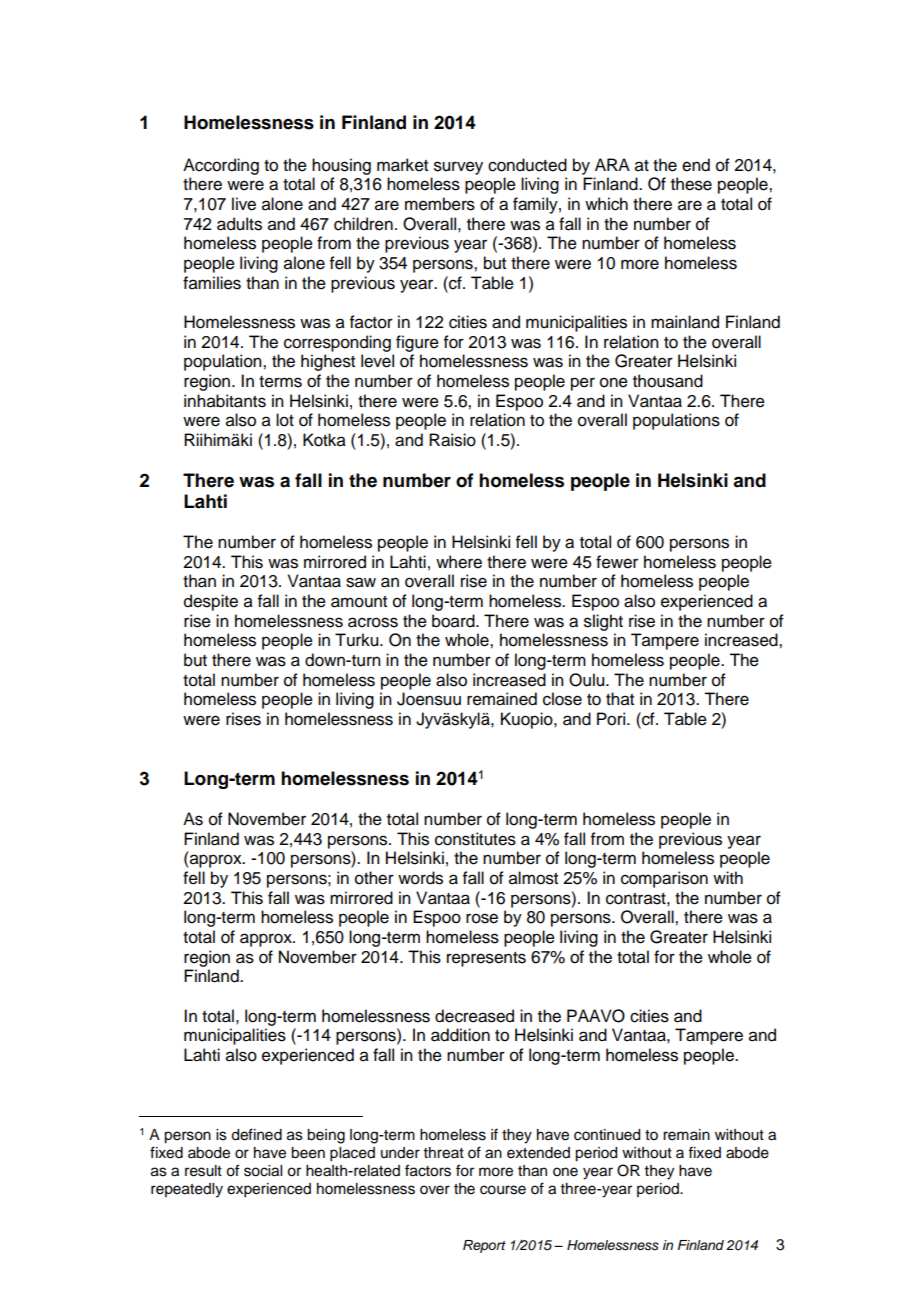 This screenshot has height=1309, width=924. I want to click on board, so click(454, 621).
